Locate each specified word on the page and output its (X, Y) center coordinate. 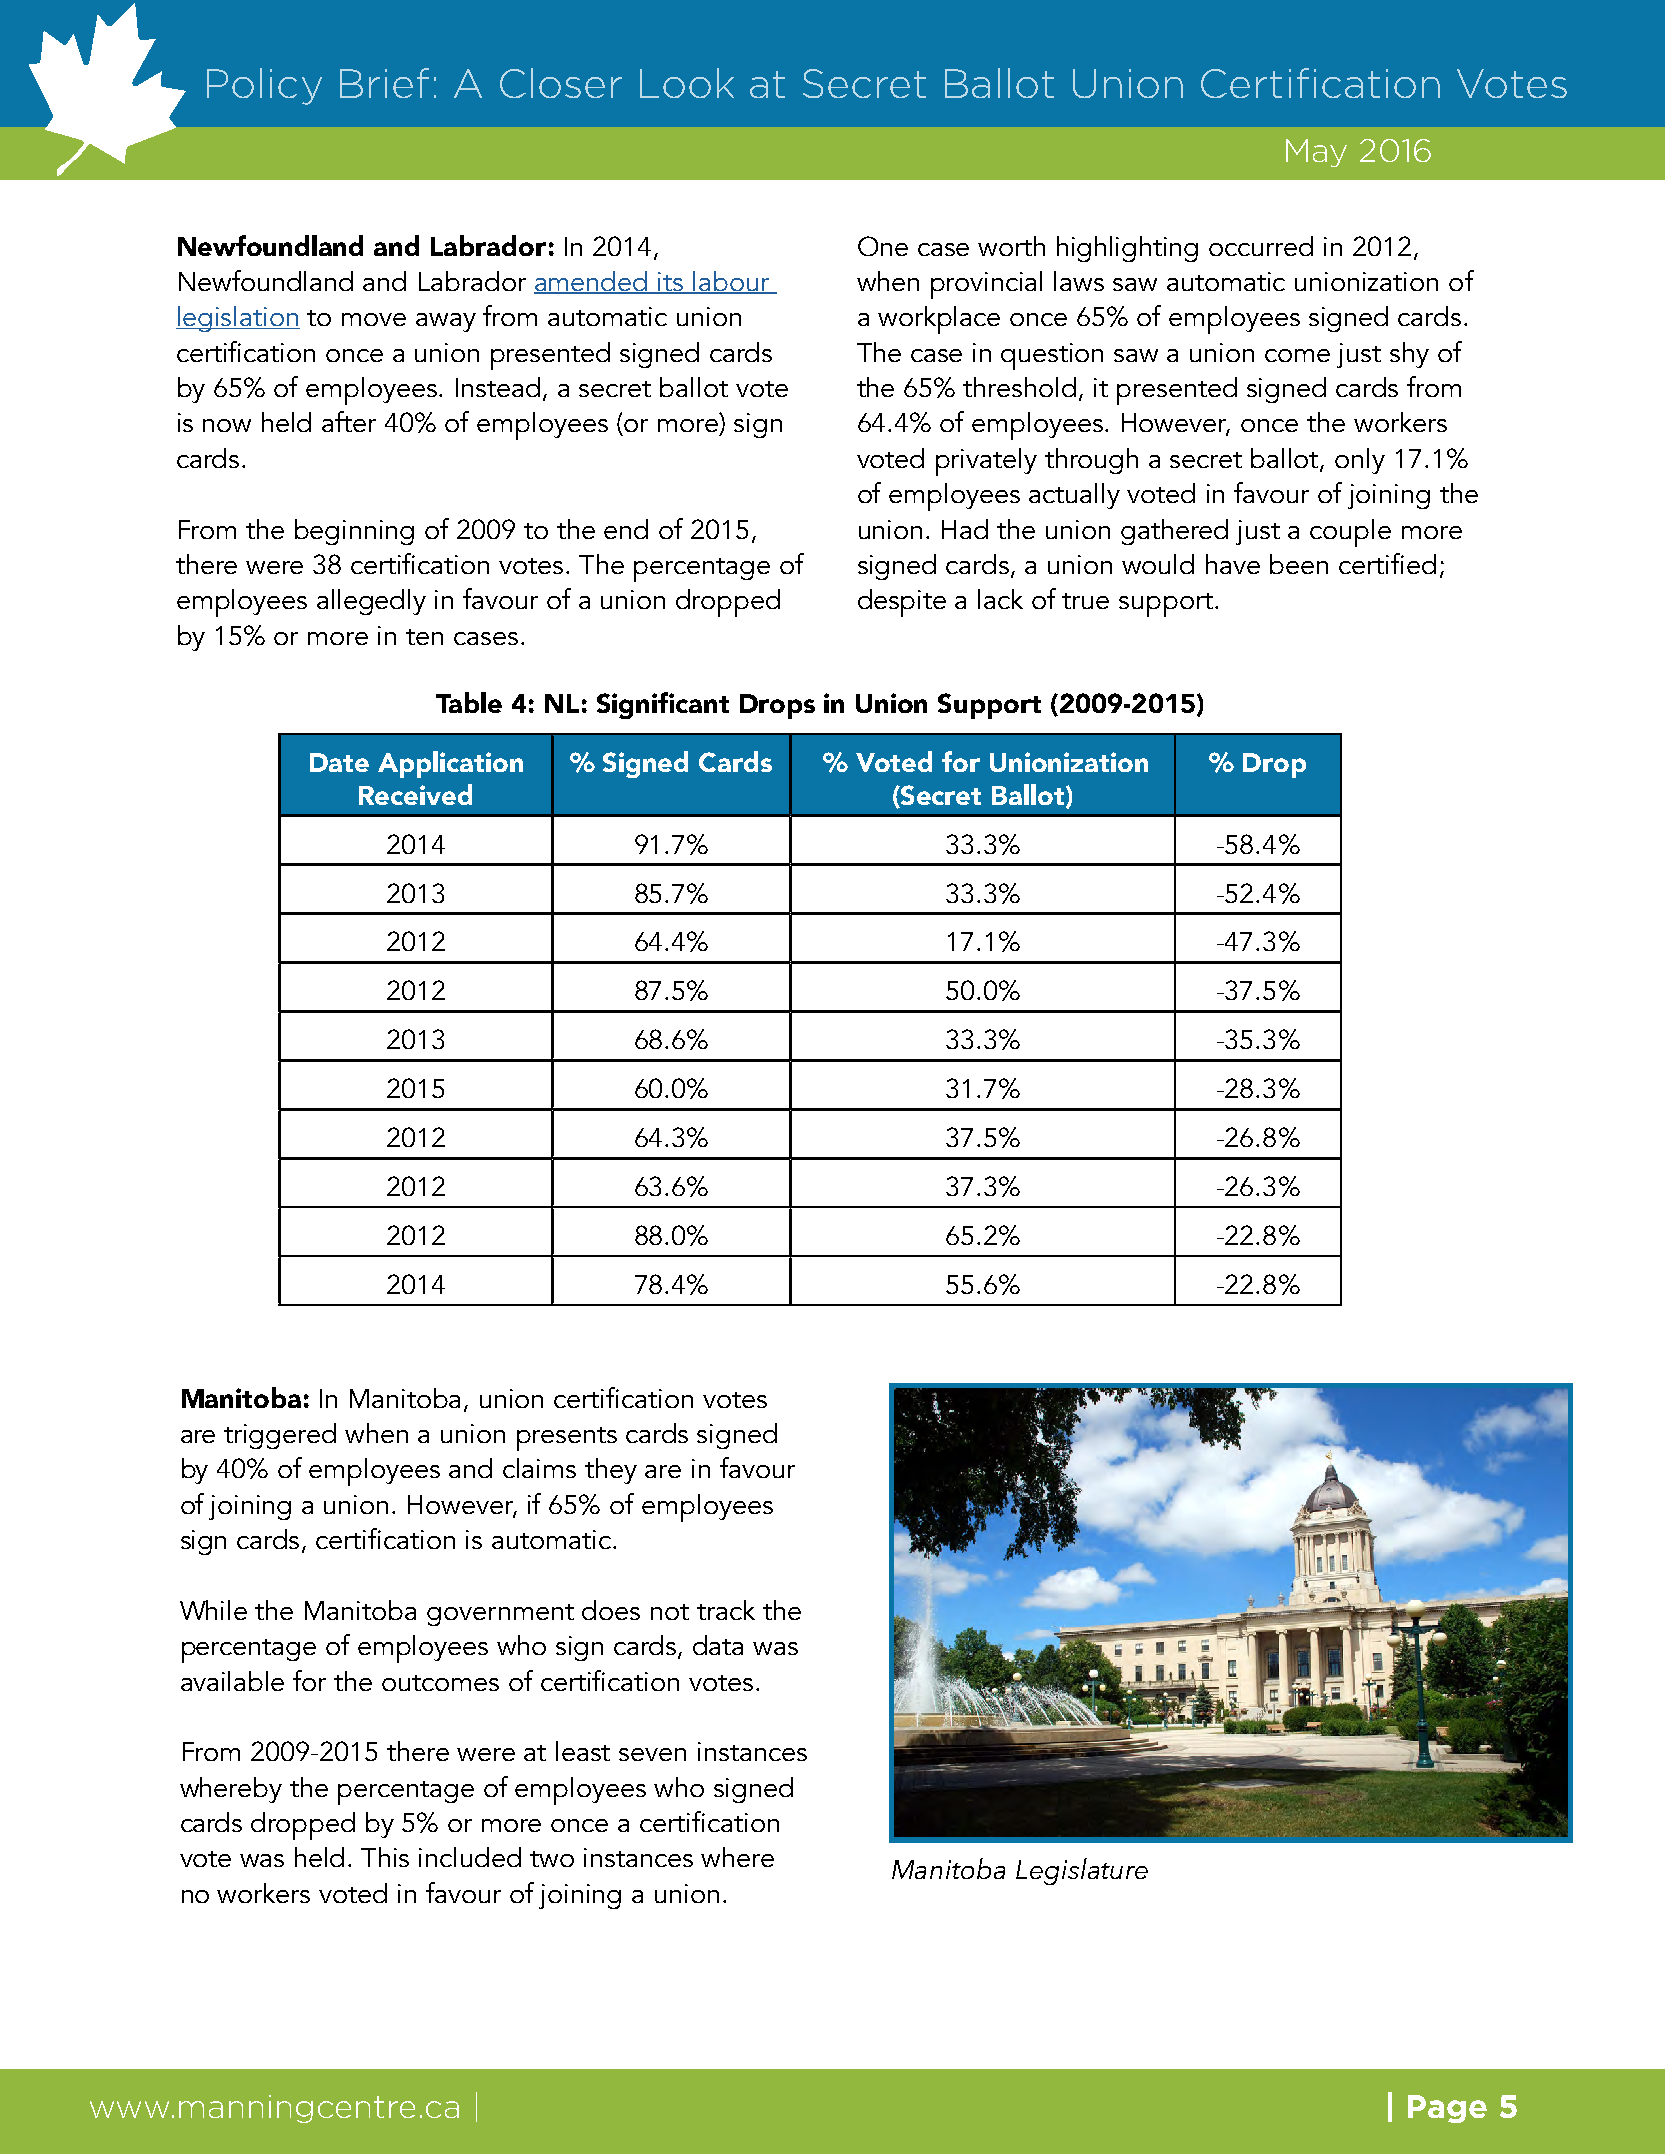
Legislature (1082, 1871)
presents (567, 1439)
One (883, 246)
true (1085, 601)
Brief (384, 83)
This (385, 1857)
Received (415, 794)
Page (1447, 2109)
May (1316, 153)
